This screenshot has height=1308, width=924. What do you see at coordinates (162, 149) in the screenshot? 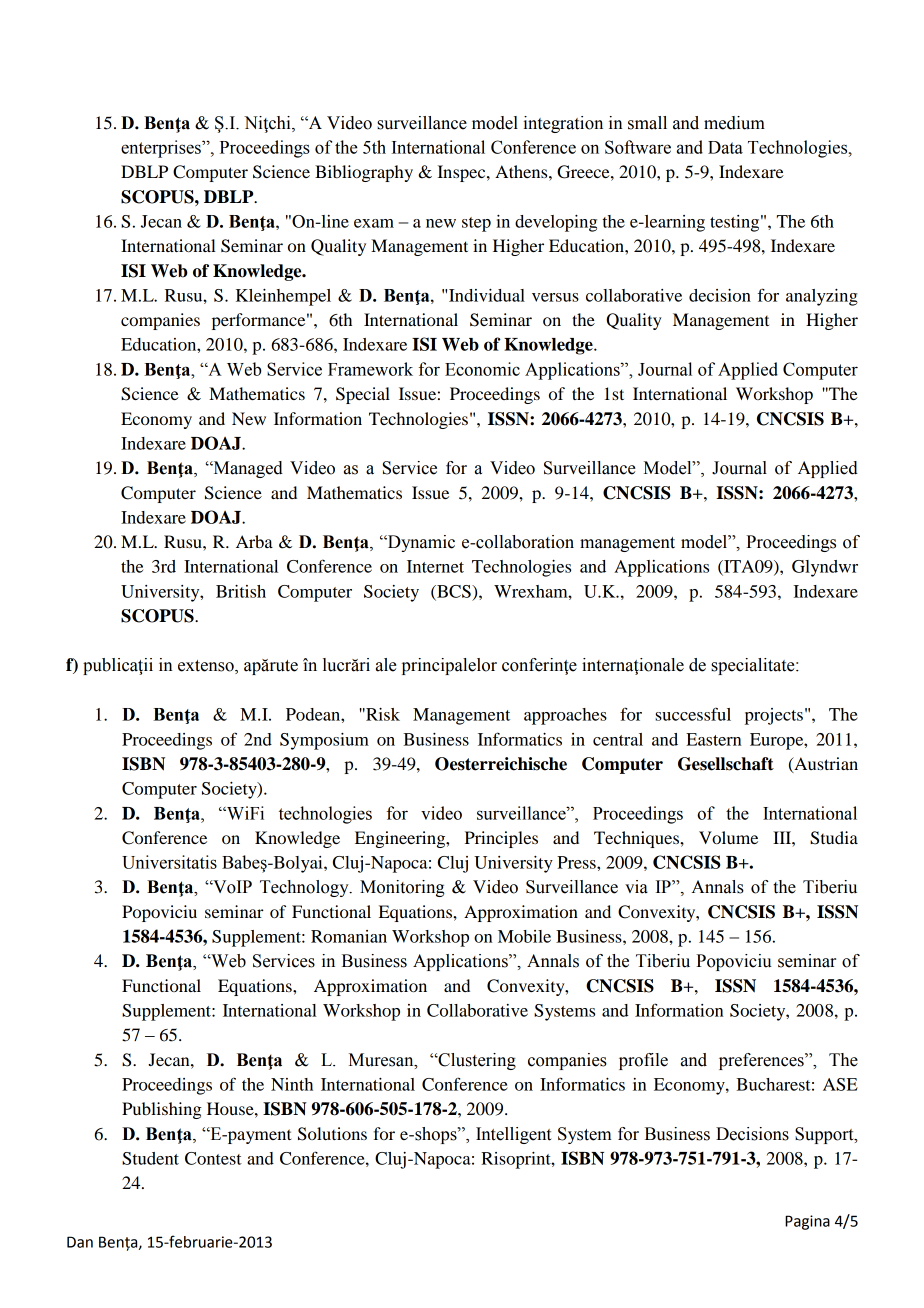
I see `enterprises` at bounding box center [162, 149].
